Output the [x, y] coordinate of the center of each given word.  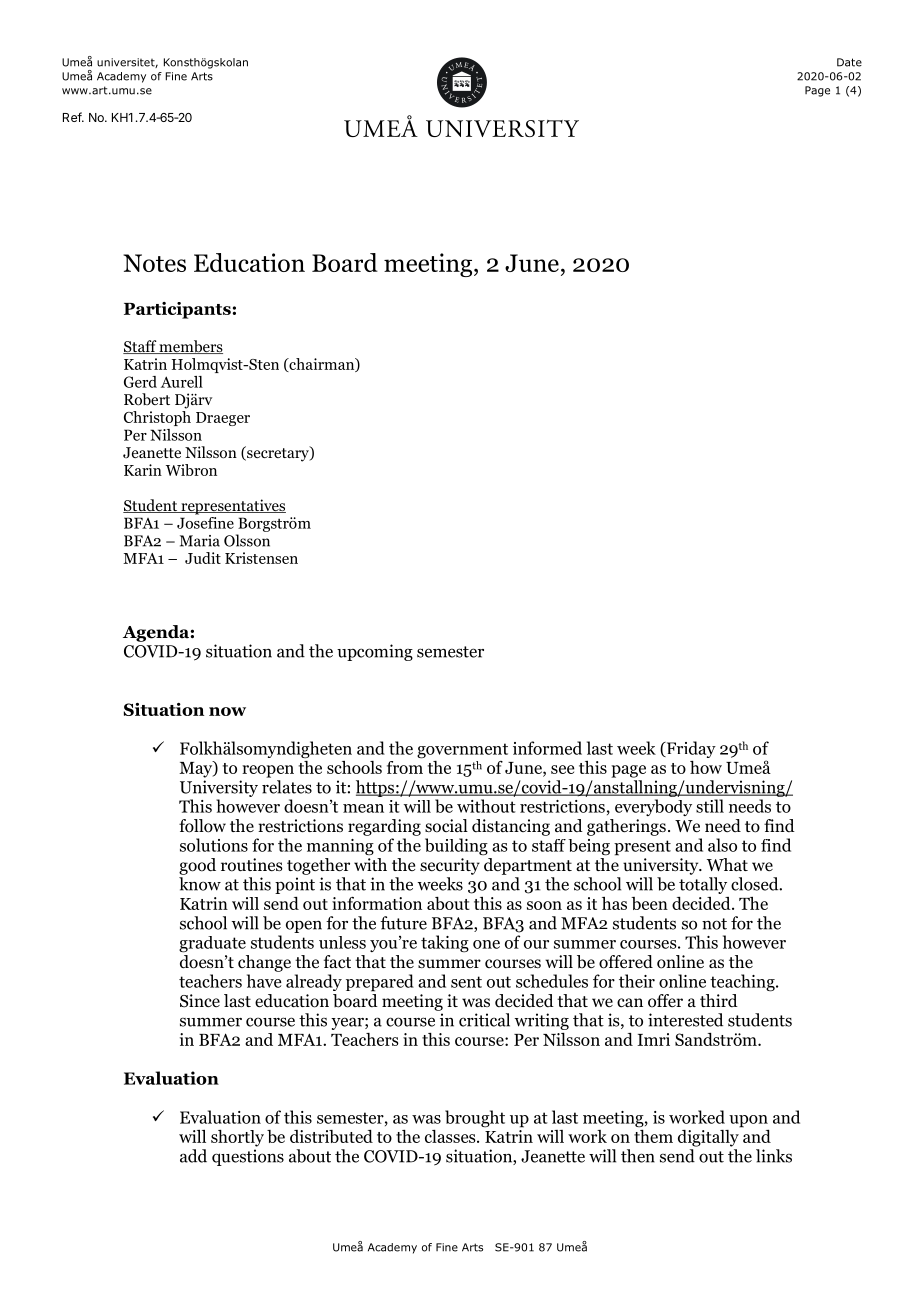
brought [475, 1119]
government [462, 751]
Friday [690, 749]
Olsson [247, 540]
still [710, 806]
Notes [154, 263]
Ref [73, 117]
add [193, 1156]
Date [849, 62]
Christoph [157, 418]
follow [202, 826]
